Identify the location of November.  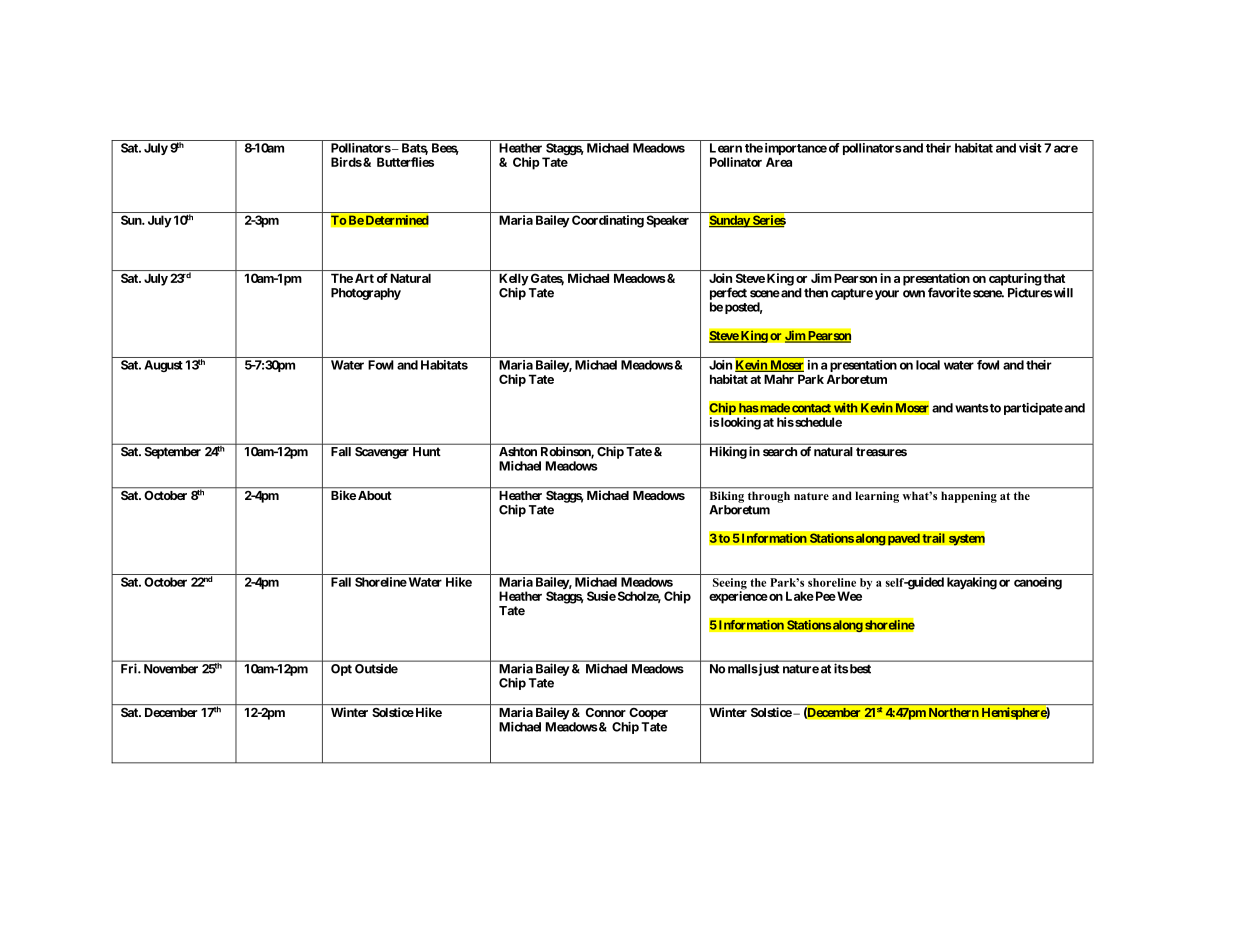
(171, 669).
